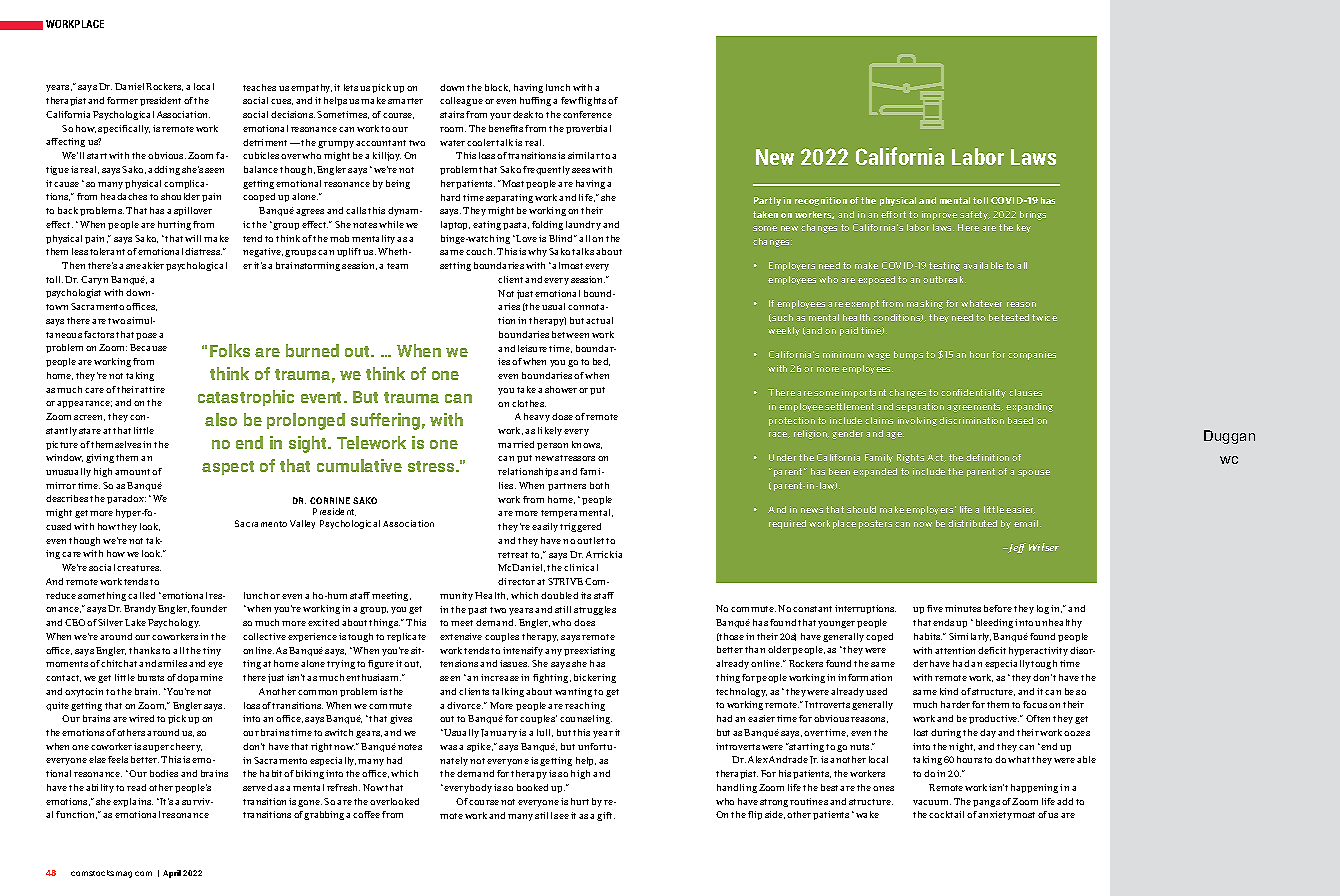 This image has width=1340, height=896. What do you see at coordinates (122, 100) in the image?
I see `former` at bounding box center [122, 100].
